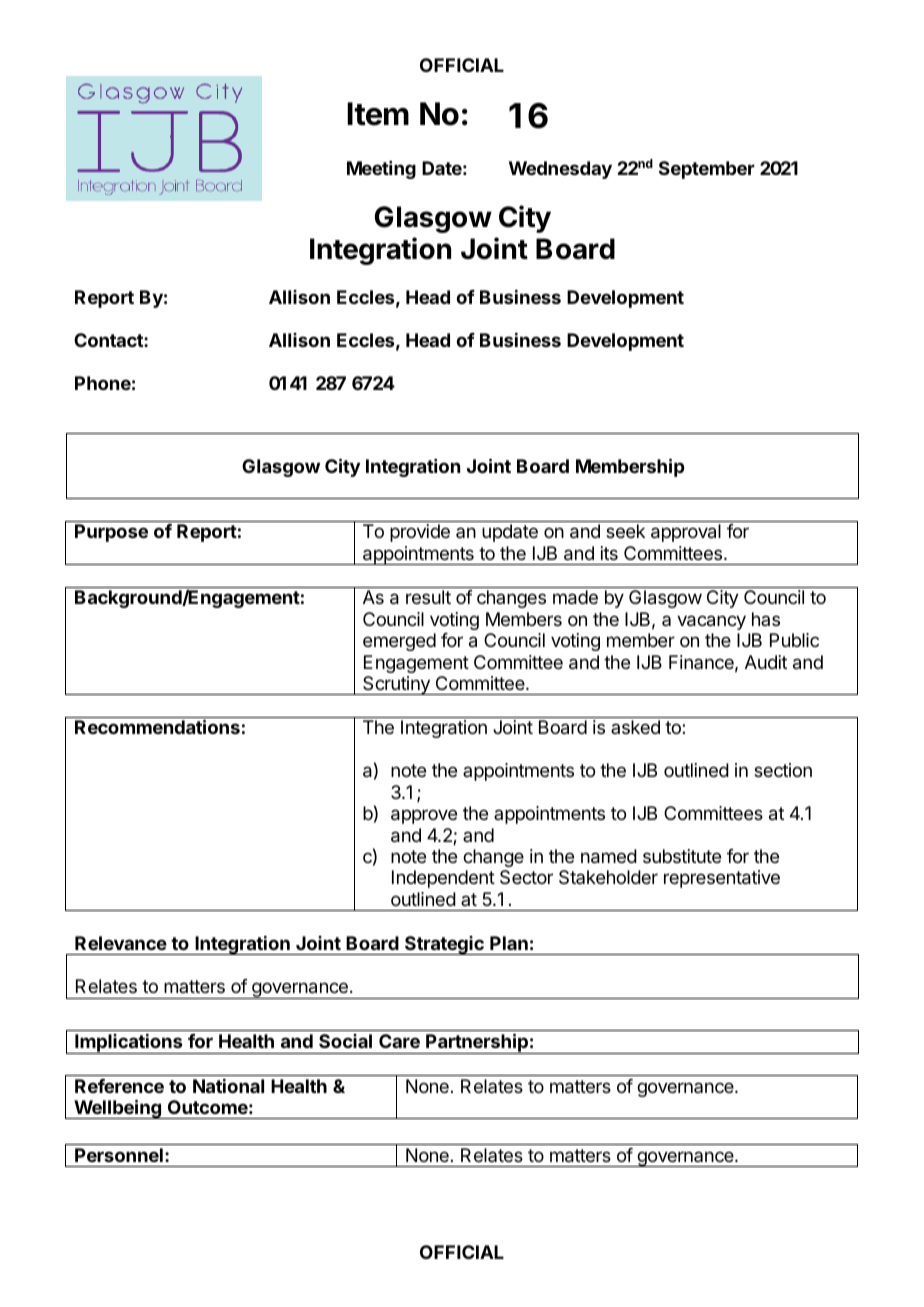 Image resolution: width=924 pixels, height=1307 pixels. I want to click on Recommendations, so click(157, 726).
